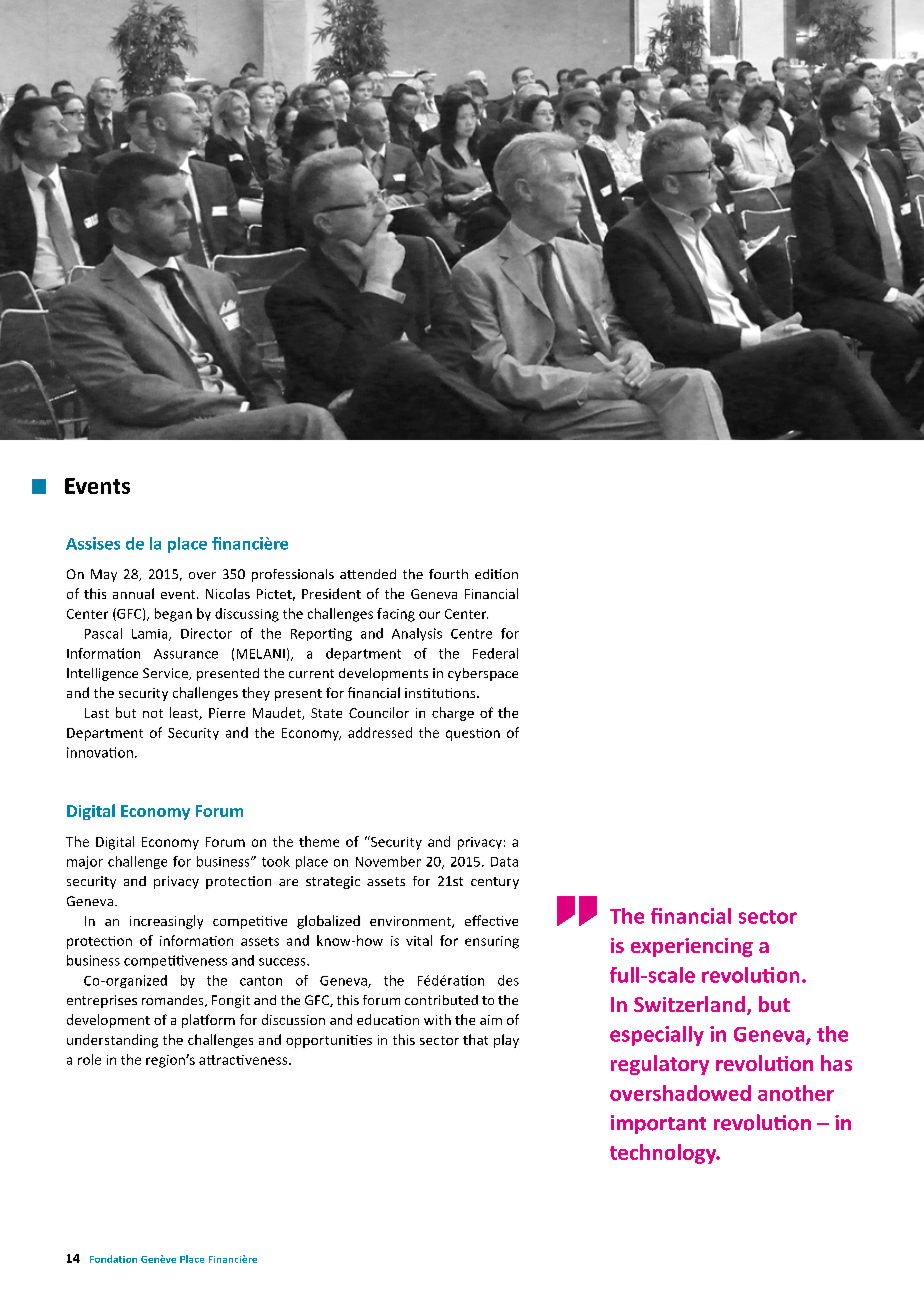 This document has height=1308, width=924. I want to click on Data, so click(504, 862).
